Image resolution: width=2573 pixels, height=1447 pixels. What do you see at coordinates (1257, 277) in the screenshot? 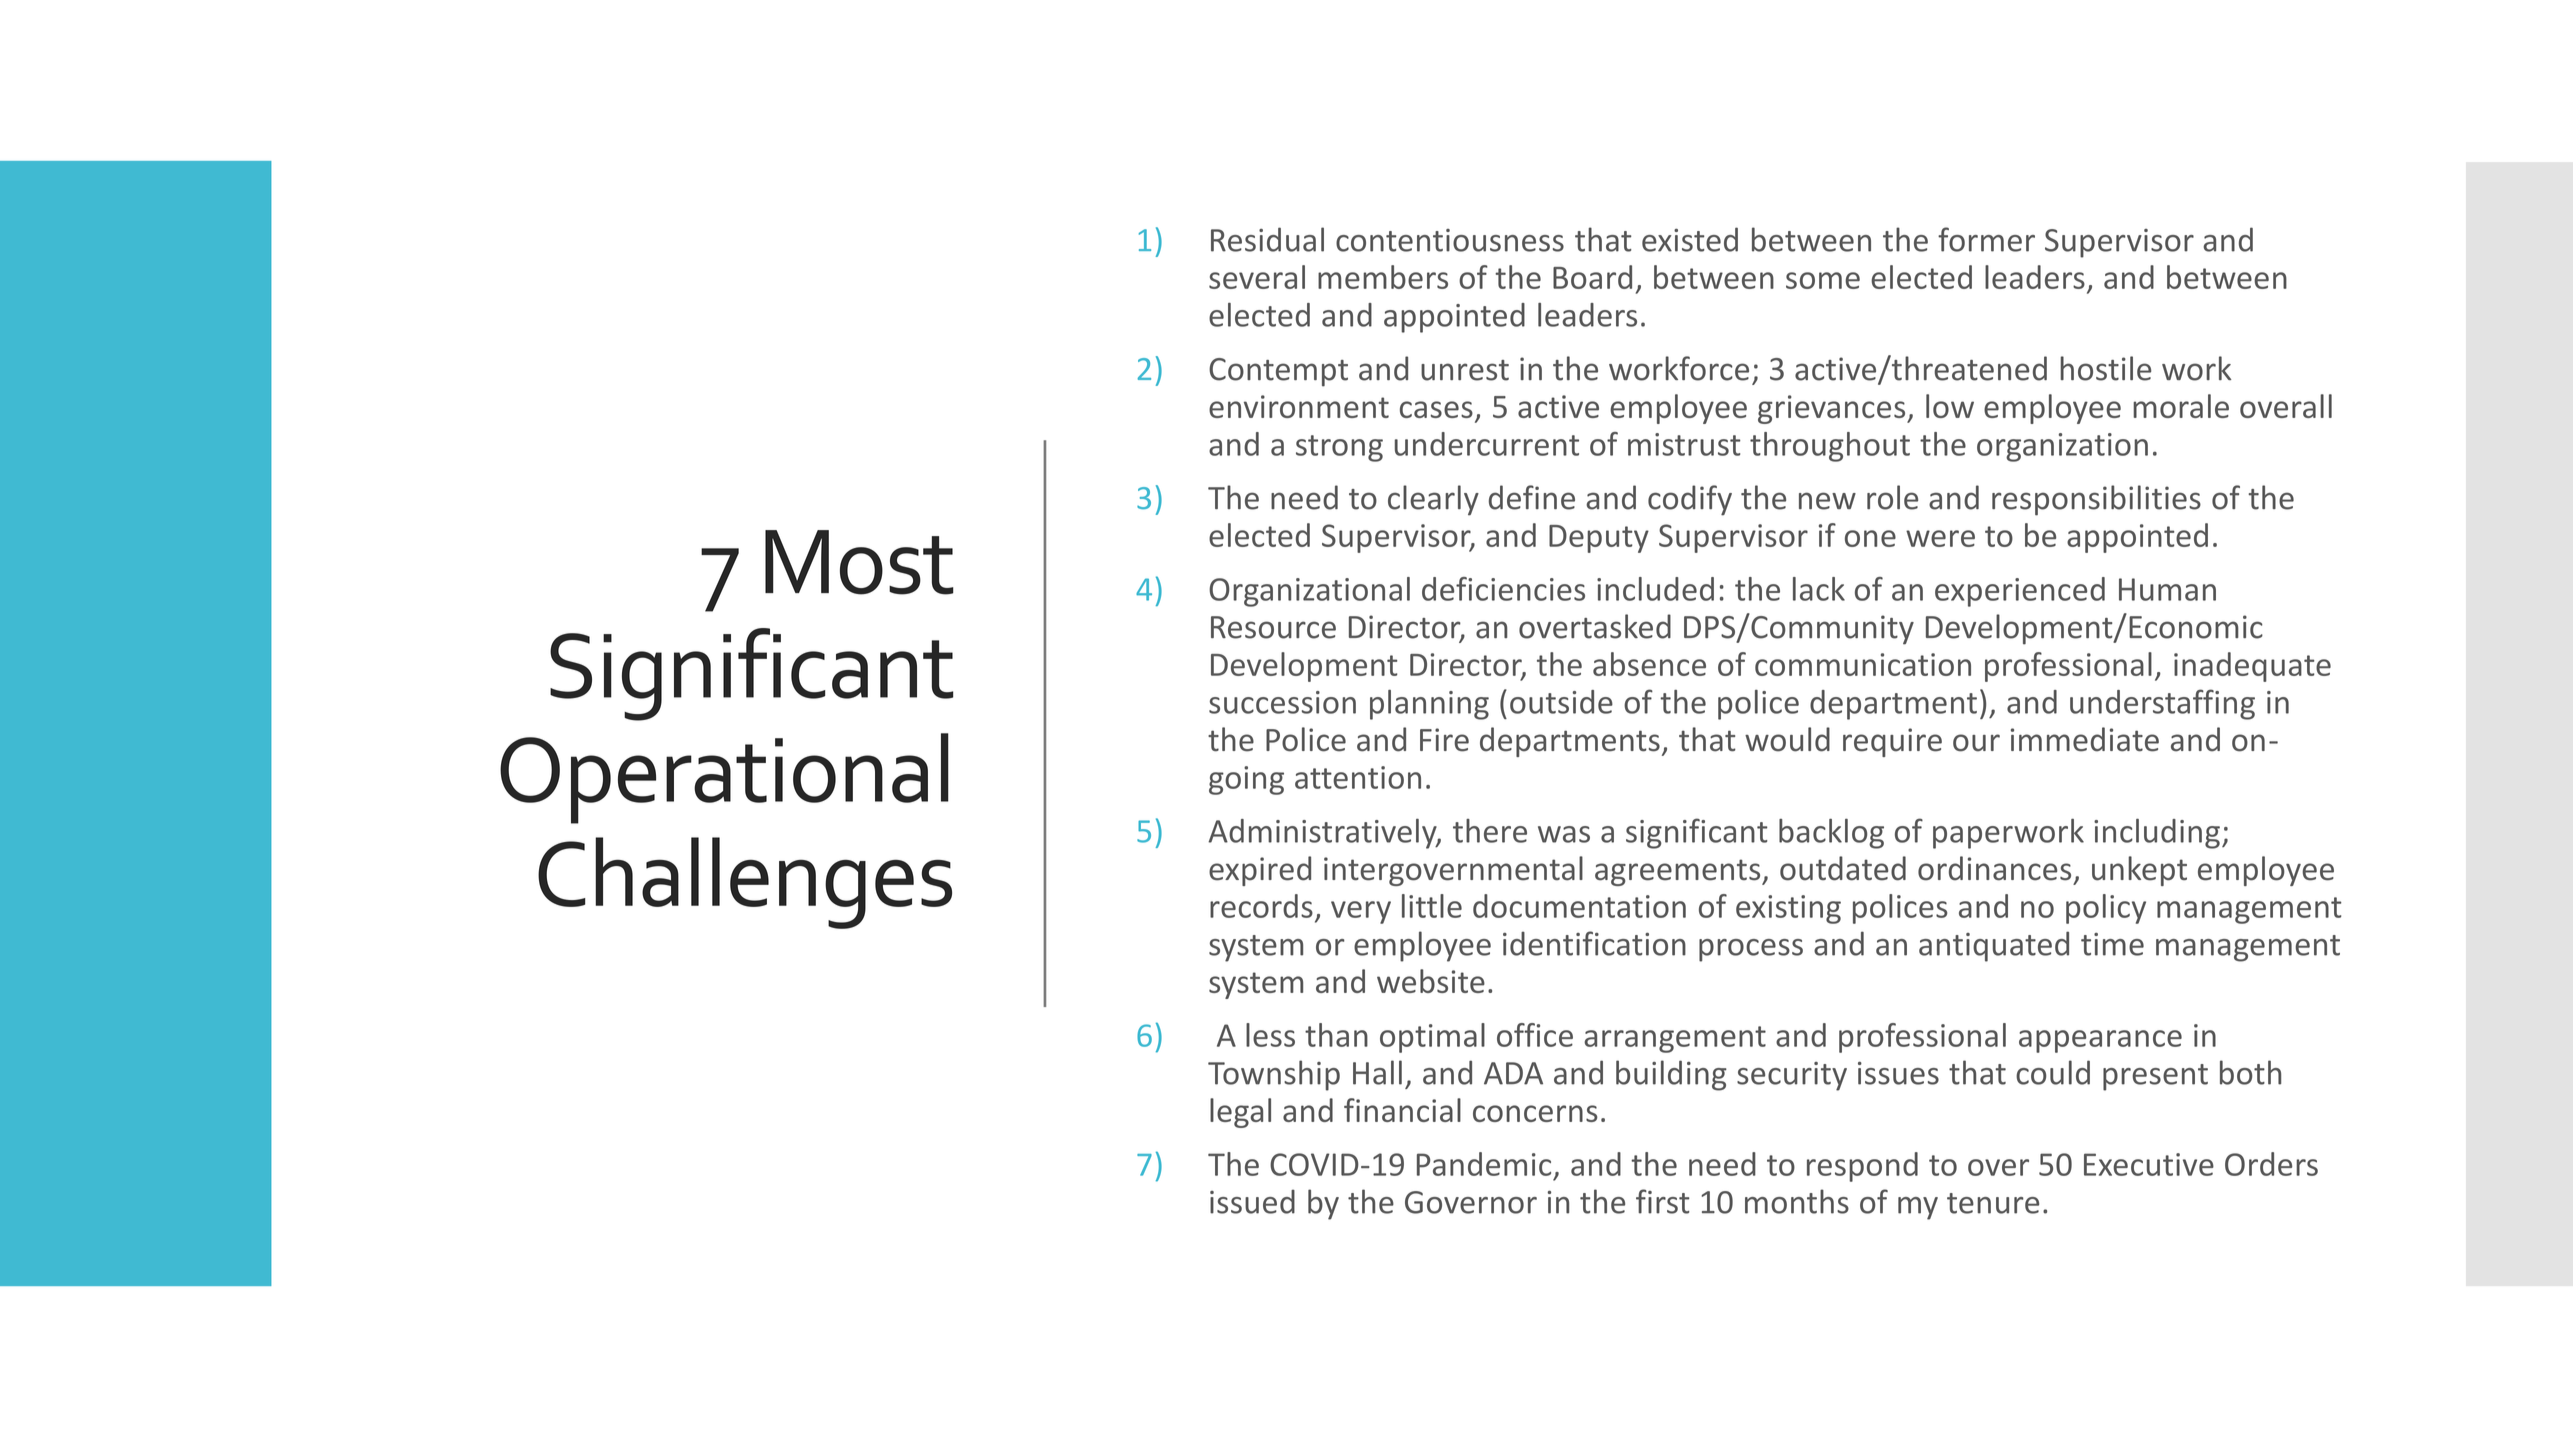
I see `several` at bounding box center [1257, 277].
